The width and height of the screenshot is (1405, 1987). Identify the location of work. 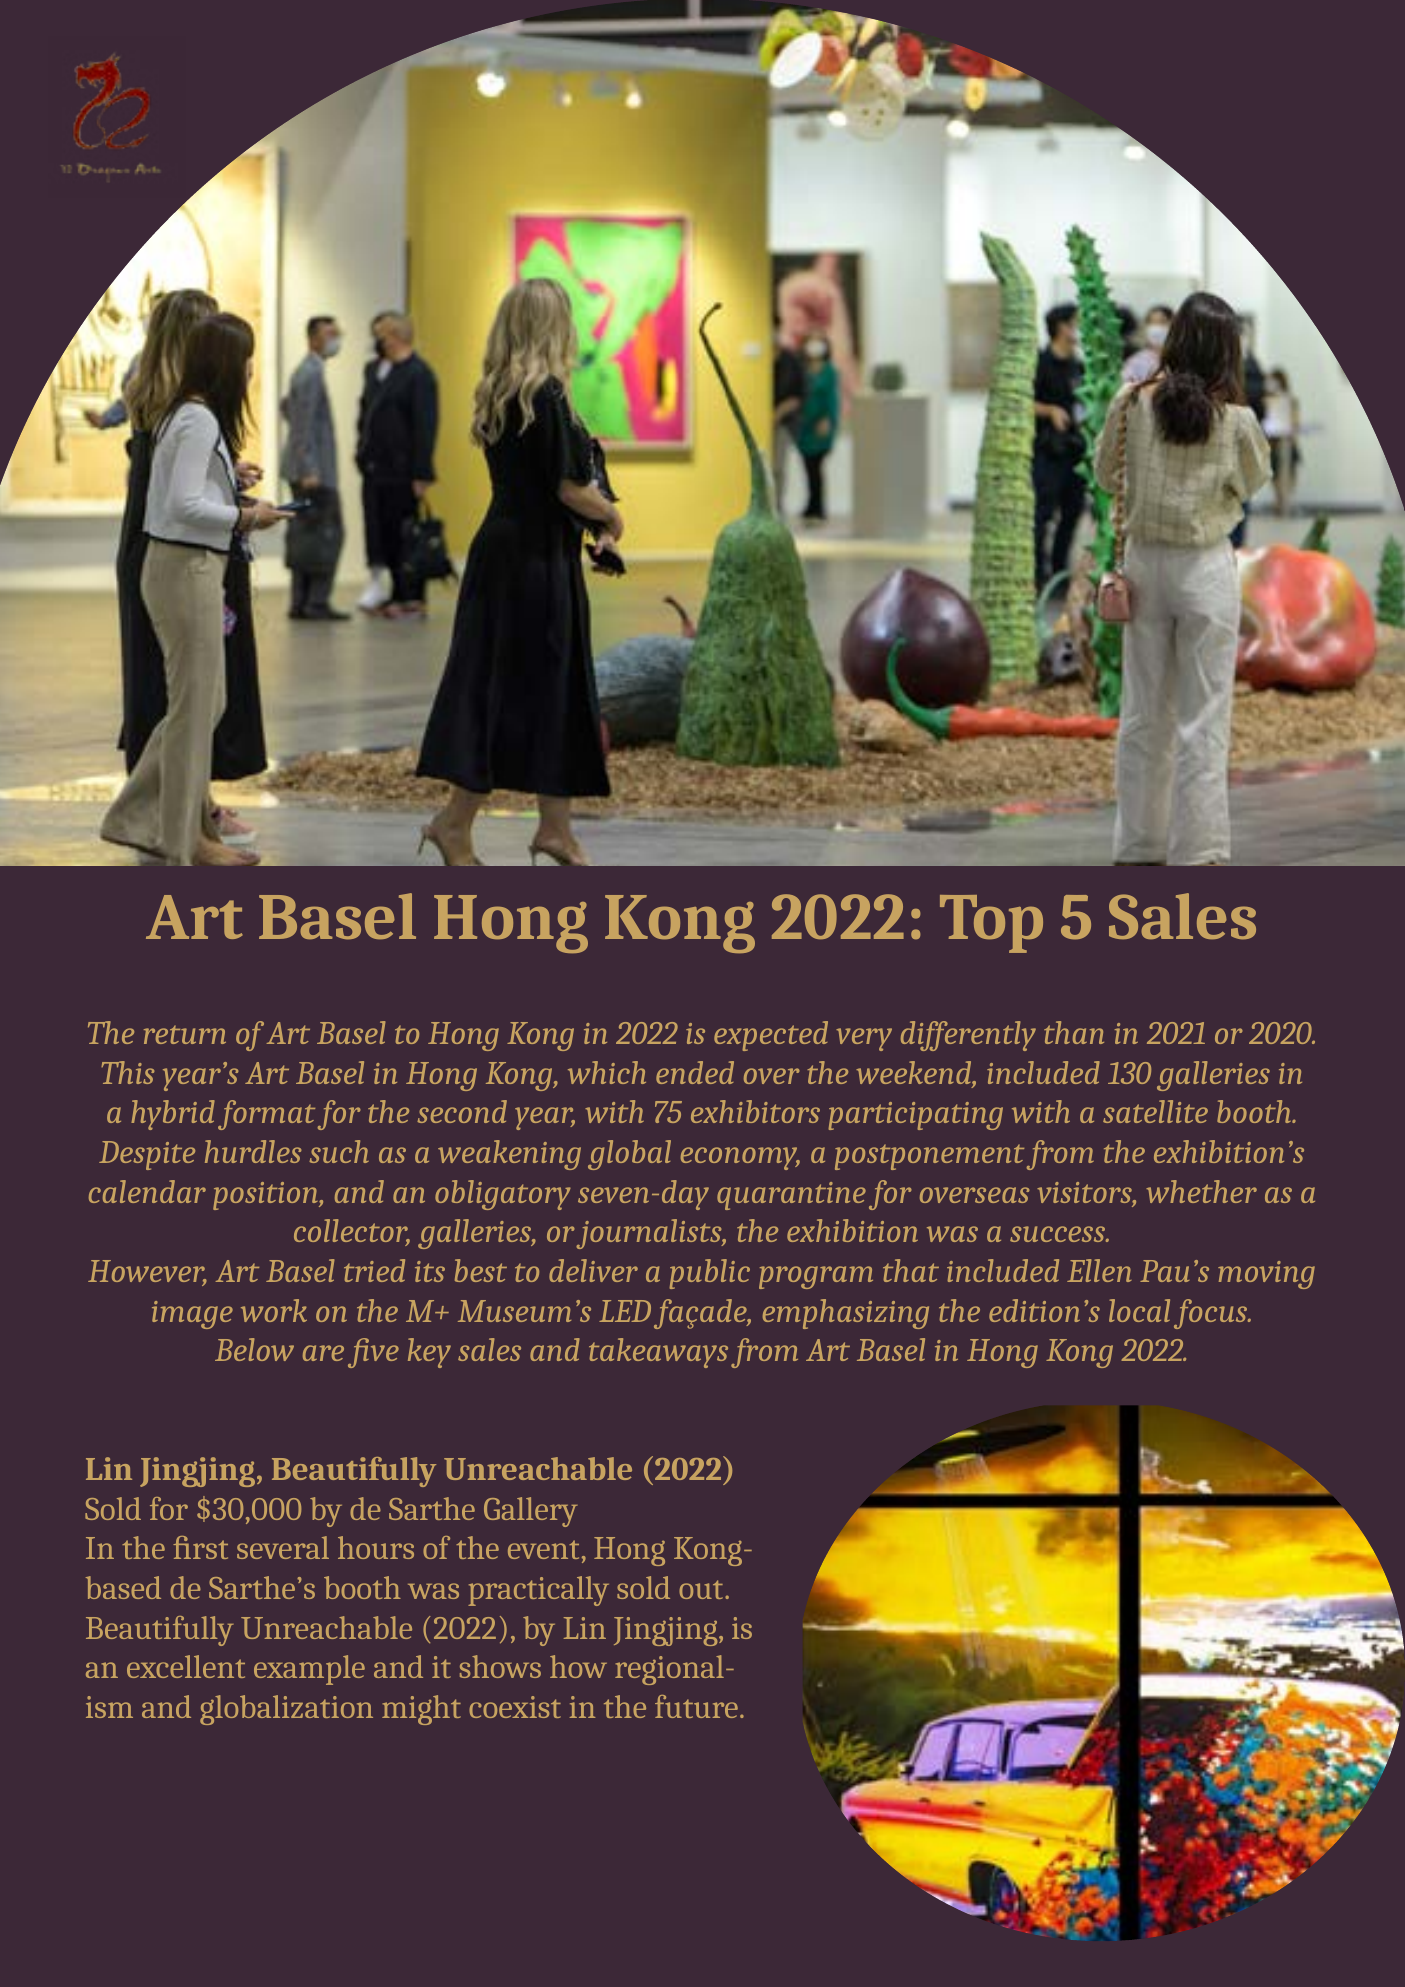
(274, 1310).
